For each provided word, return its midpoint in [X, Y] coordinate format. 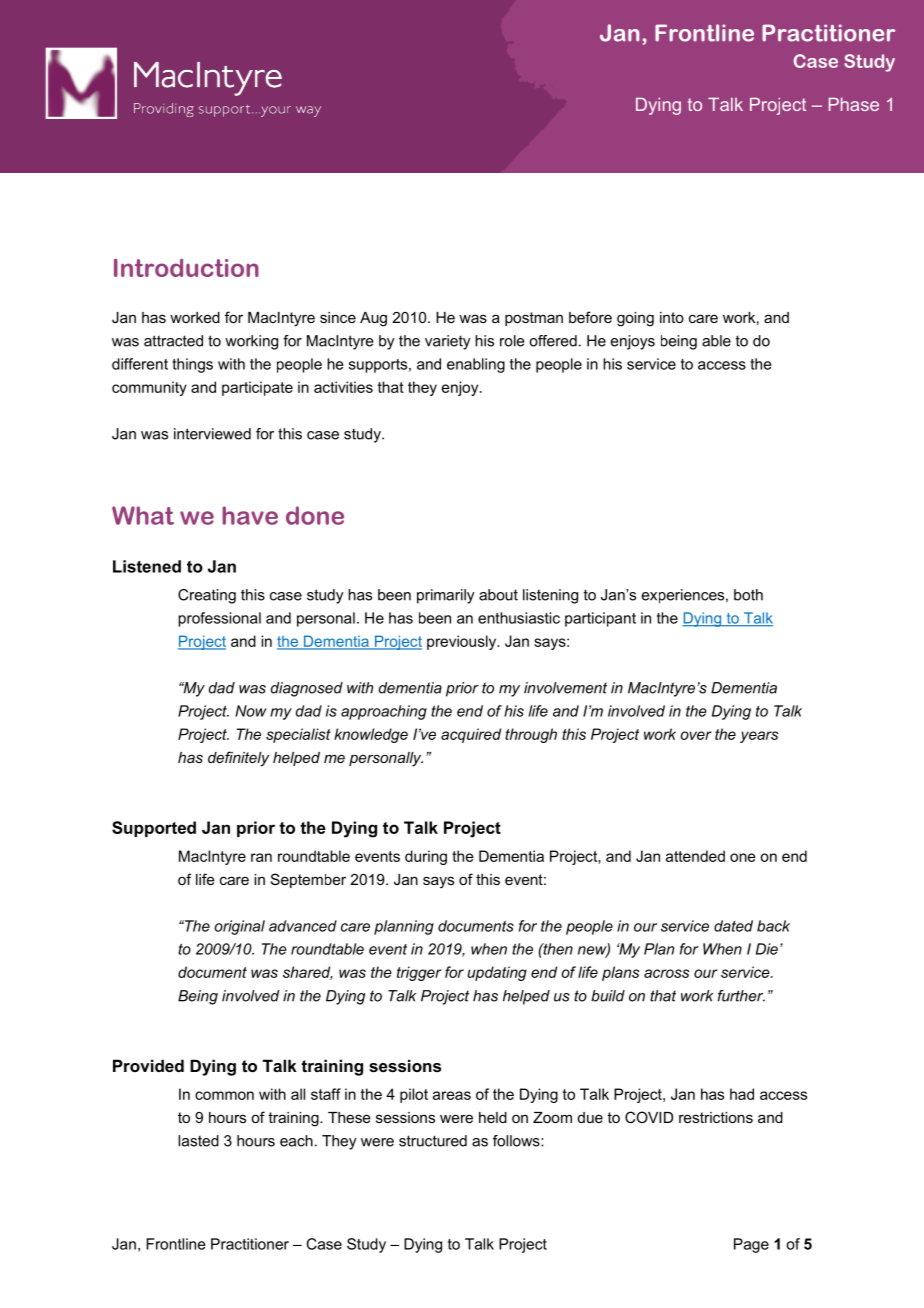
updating [497, 973]
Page [751, 1245]
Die [767, 949]
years [759, 737]
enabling [476, 365]
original [239, 927]
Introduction [186, 268]
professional [219, 619]
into [672, 317]
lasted [198, 1141]
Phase [854, 104]
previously [463, 642]
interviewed [212, 434]
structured [433, 1141]
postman [534, 319]
